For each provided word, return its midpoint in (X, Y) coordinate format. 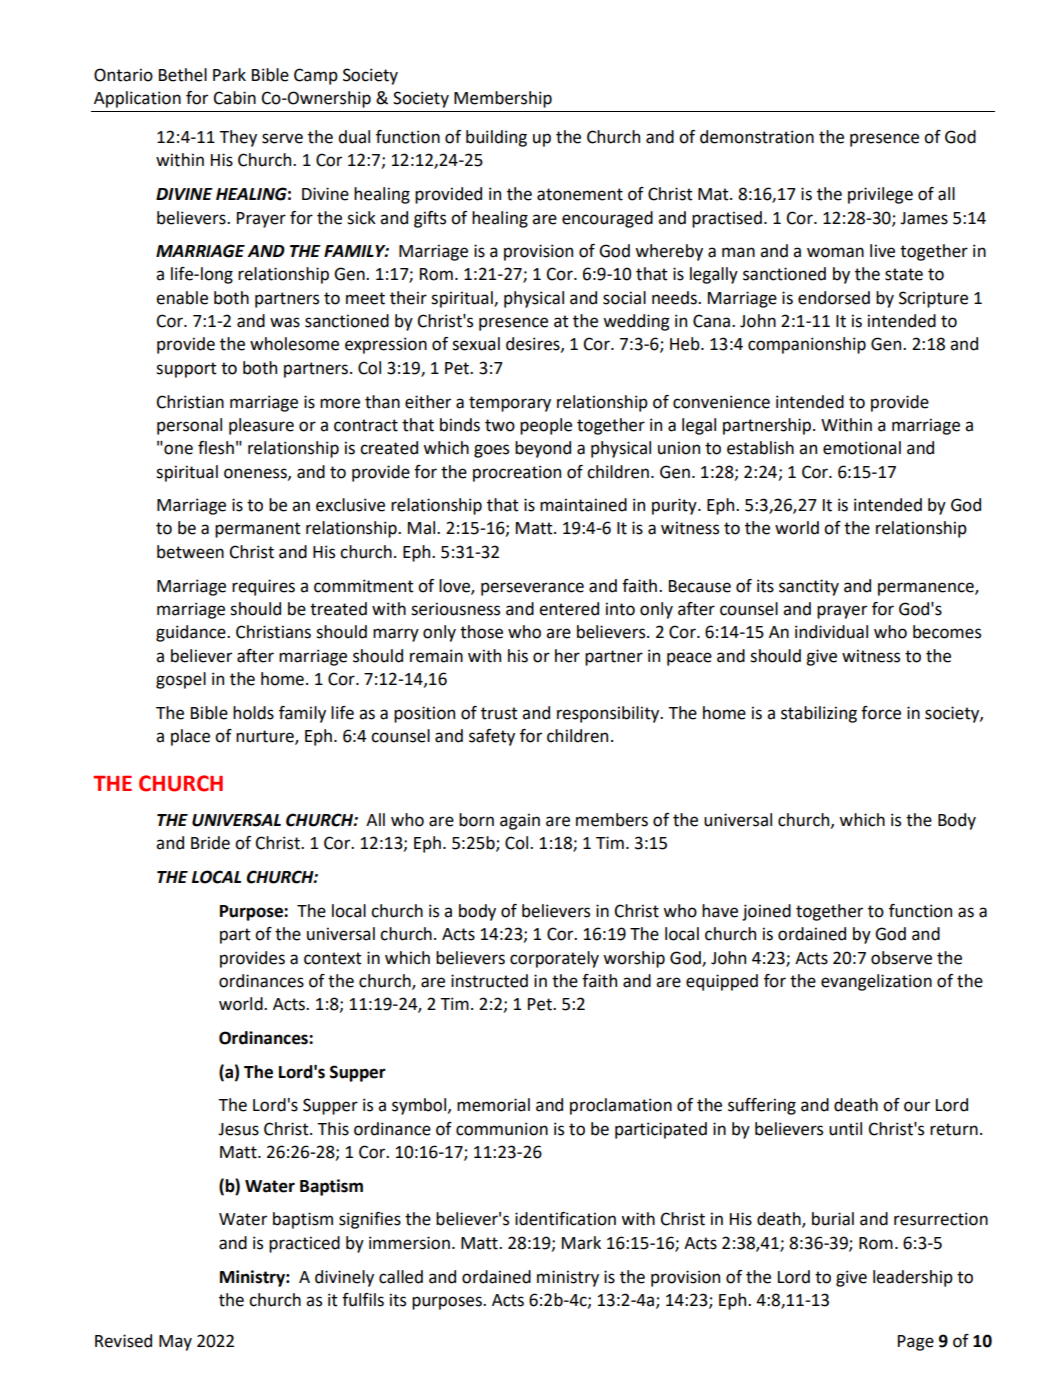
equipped (722, 982)
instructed (489, 981)
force (881, 713)
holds (253, 713)
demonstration (757, 137)
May (175, 1343)
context (333, 958)
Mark (581, 1243)
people (546, 426)
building (496, 138)
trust (499, 713)
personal (189, 426)
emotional (862, 448)
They (238, 138)
